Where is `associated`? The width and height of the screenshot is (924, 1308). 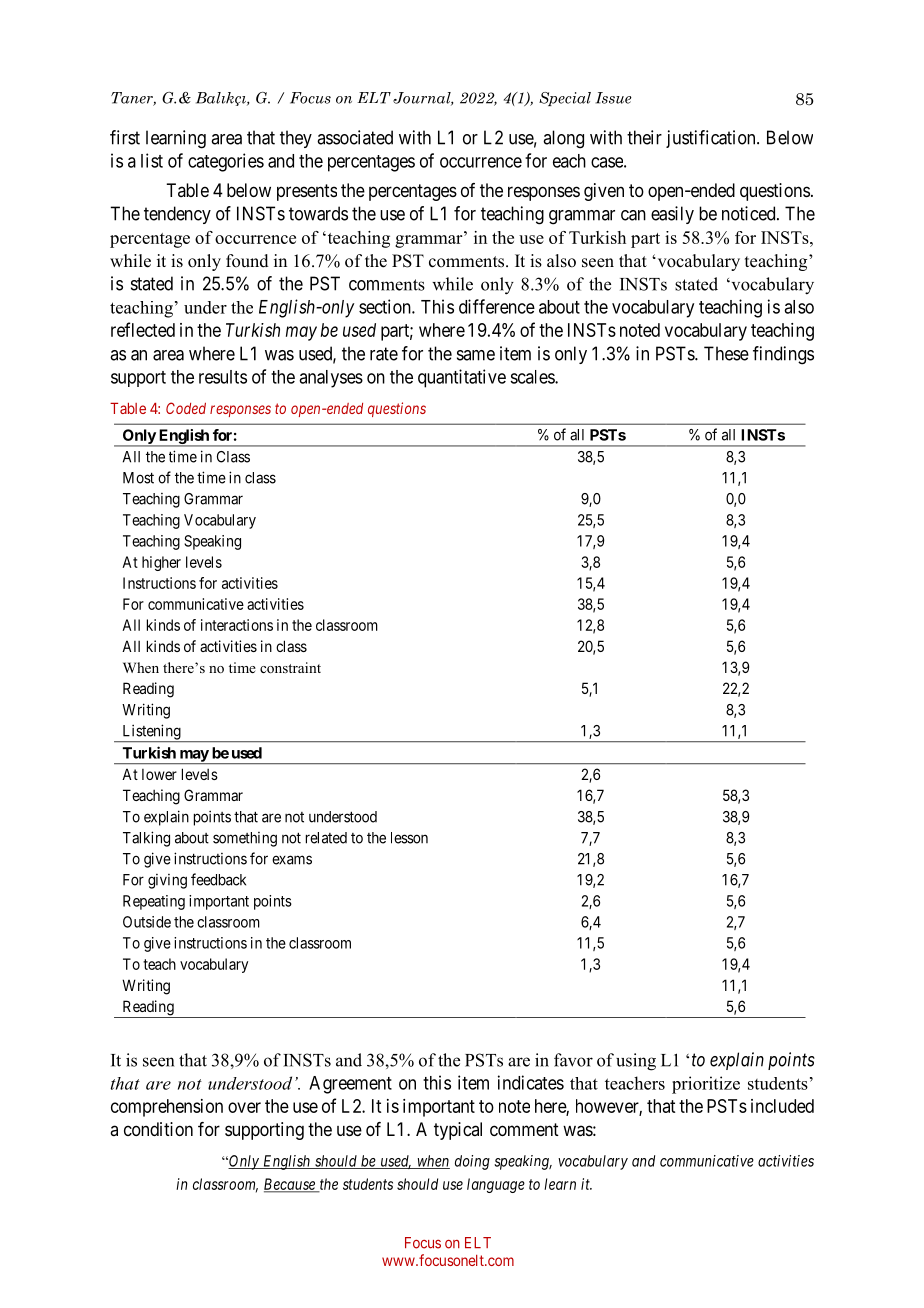
associated is located at coordinates (355, 137).
